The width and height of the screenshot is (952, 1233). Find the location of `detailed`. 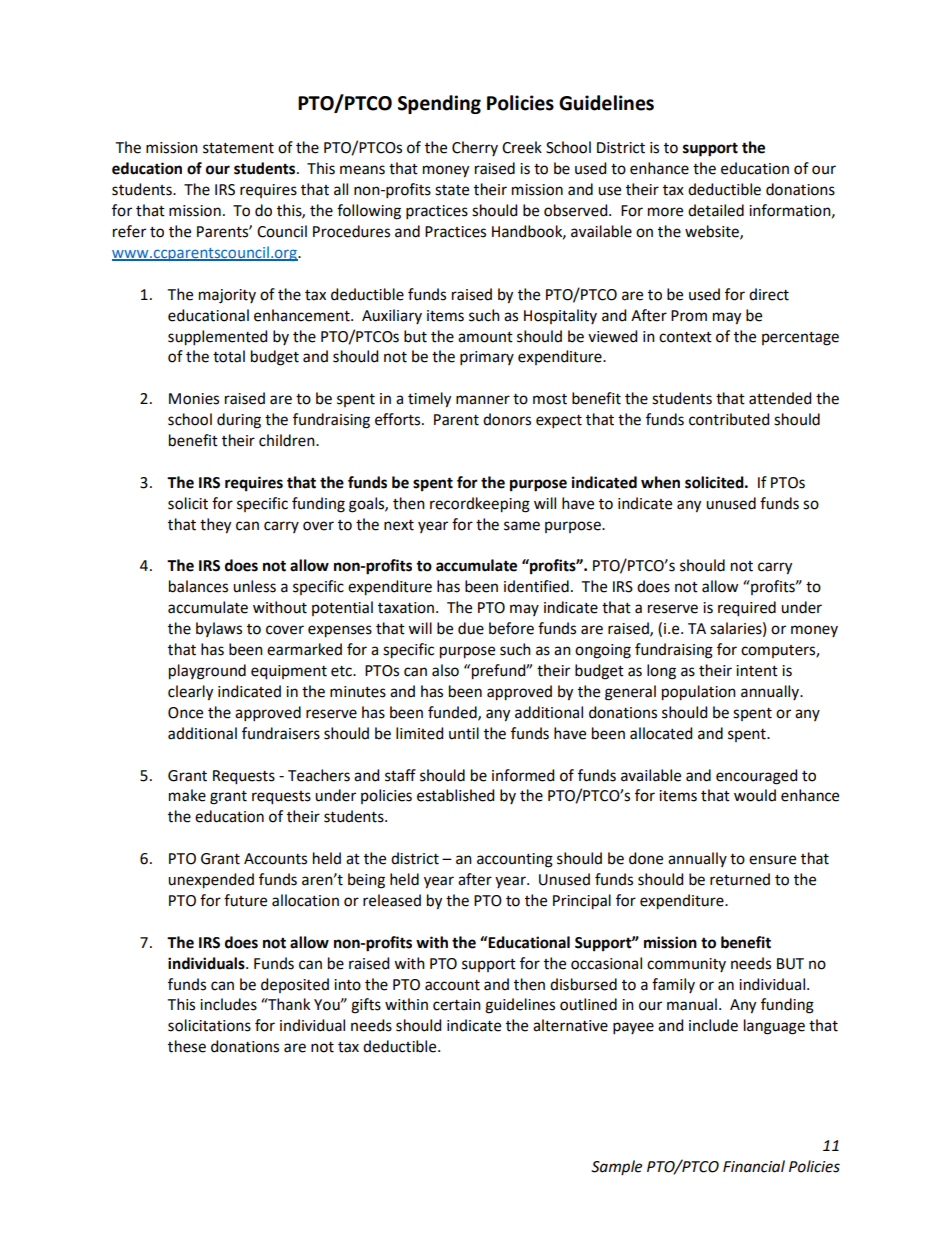

detailed is located at coordinates (716, 210).
